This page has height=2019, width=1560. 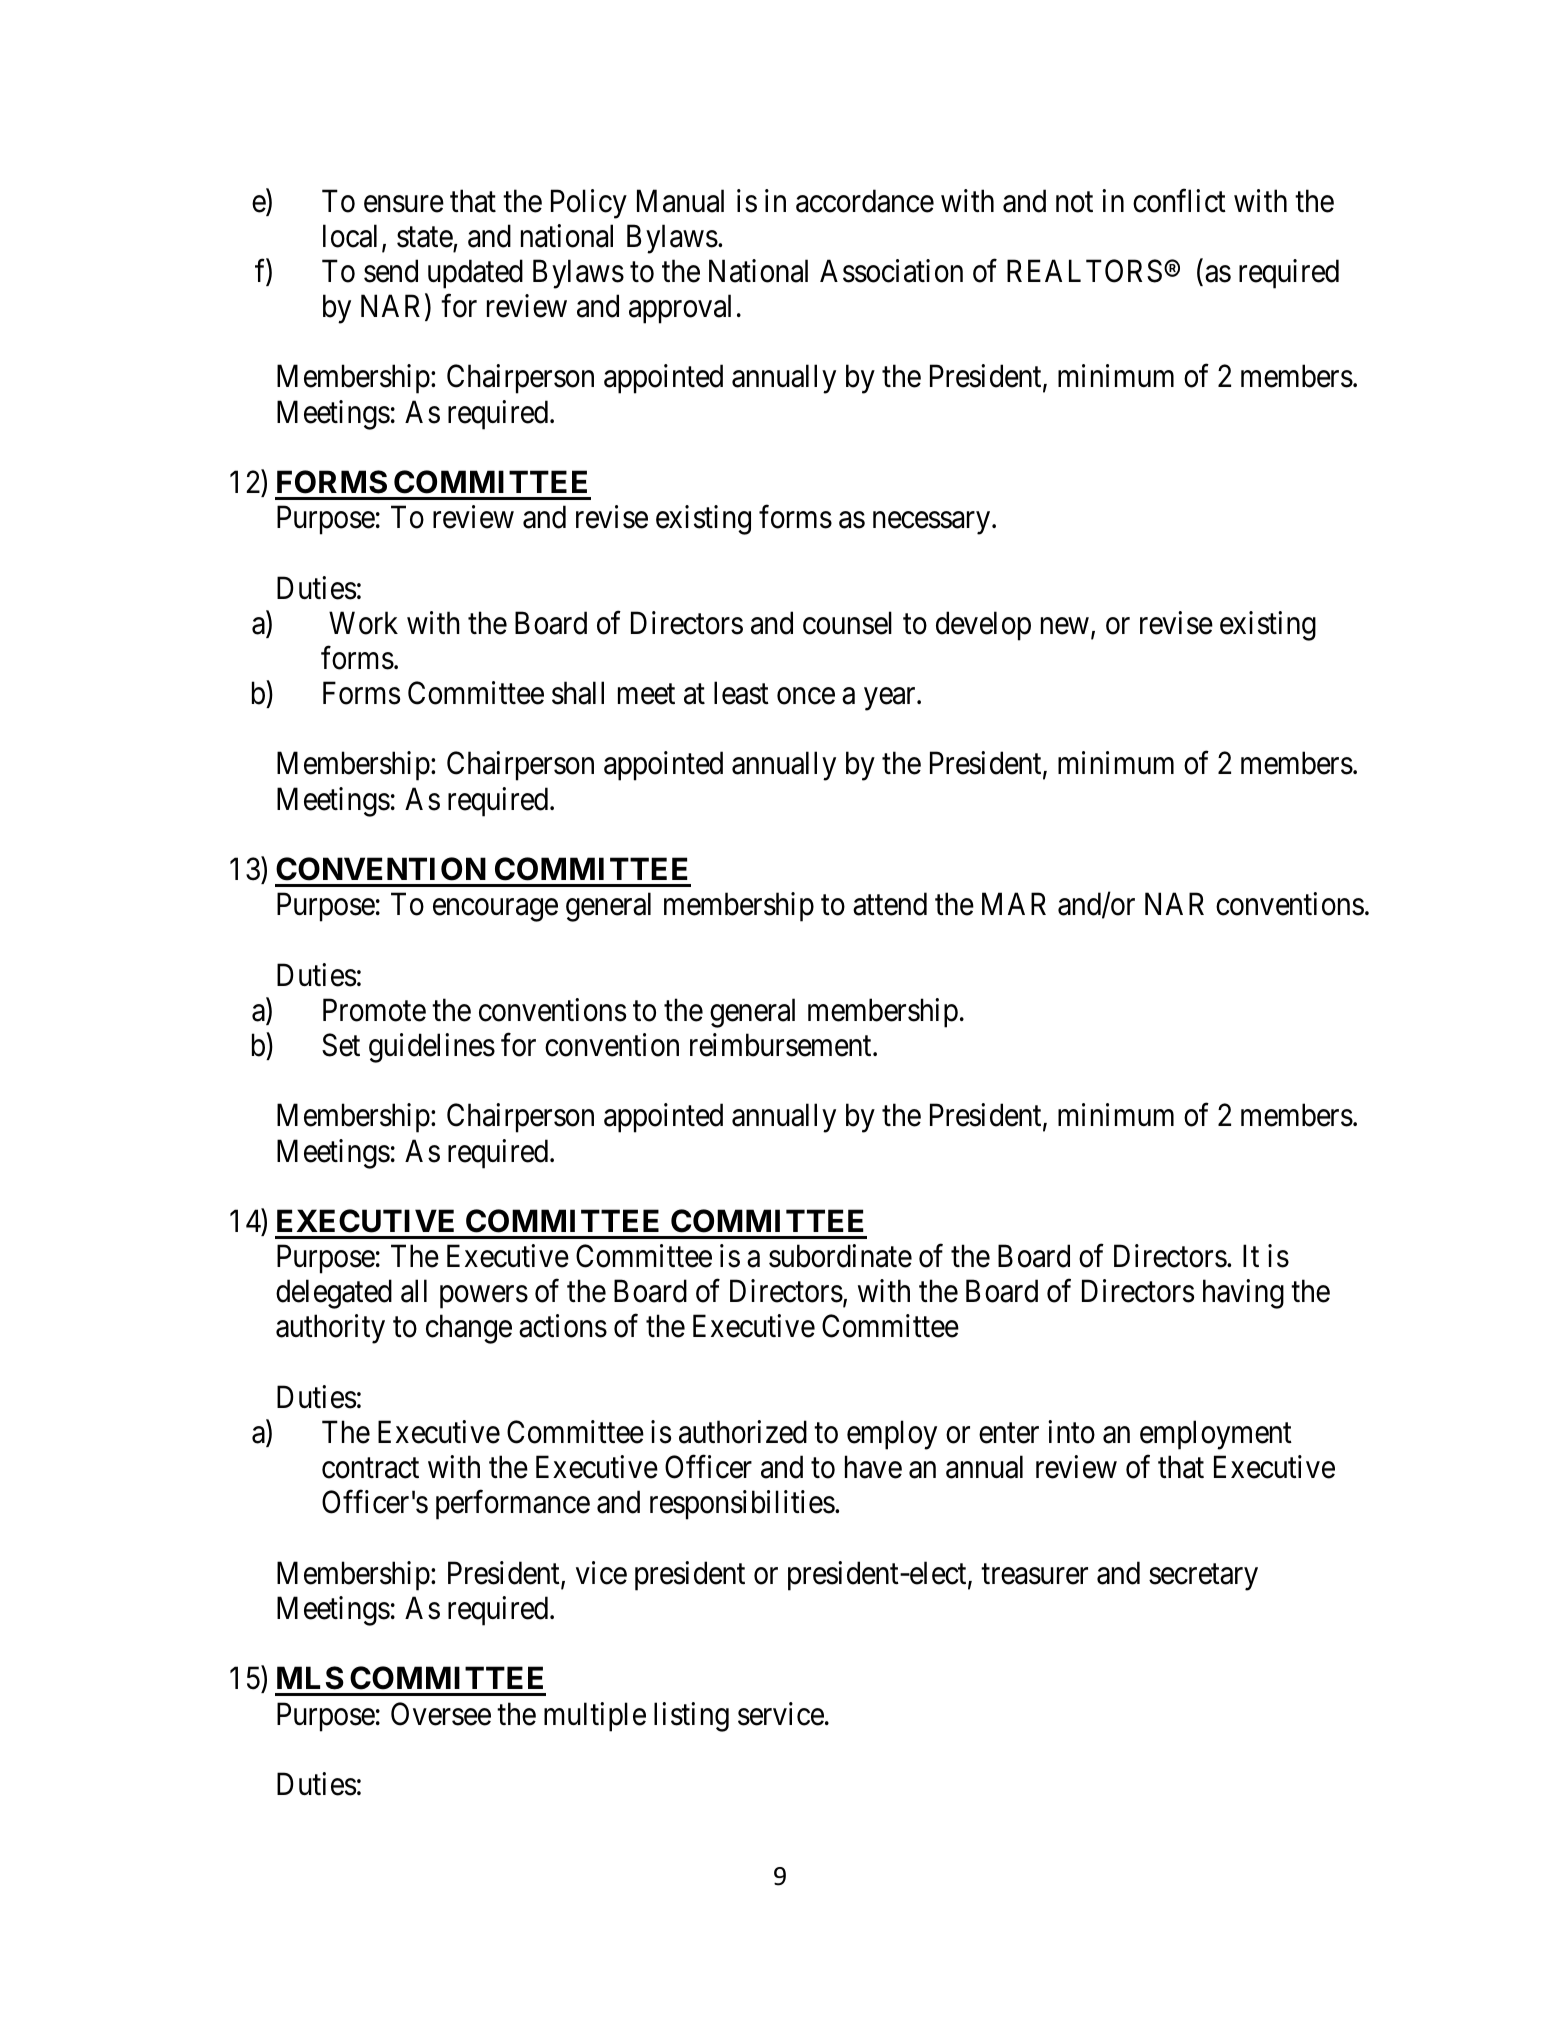 What do you see at coordinates (425, 237) in the page?
I see `state` at bounding box center [425, 237].
